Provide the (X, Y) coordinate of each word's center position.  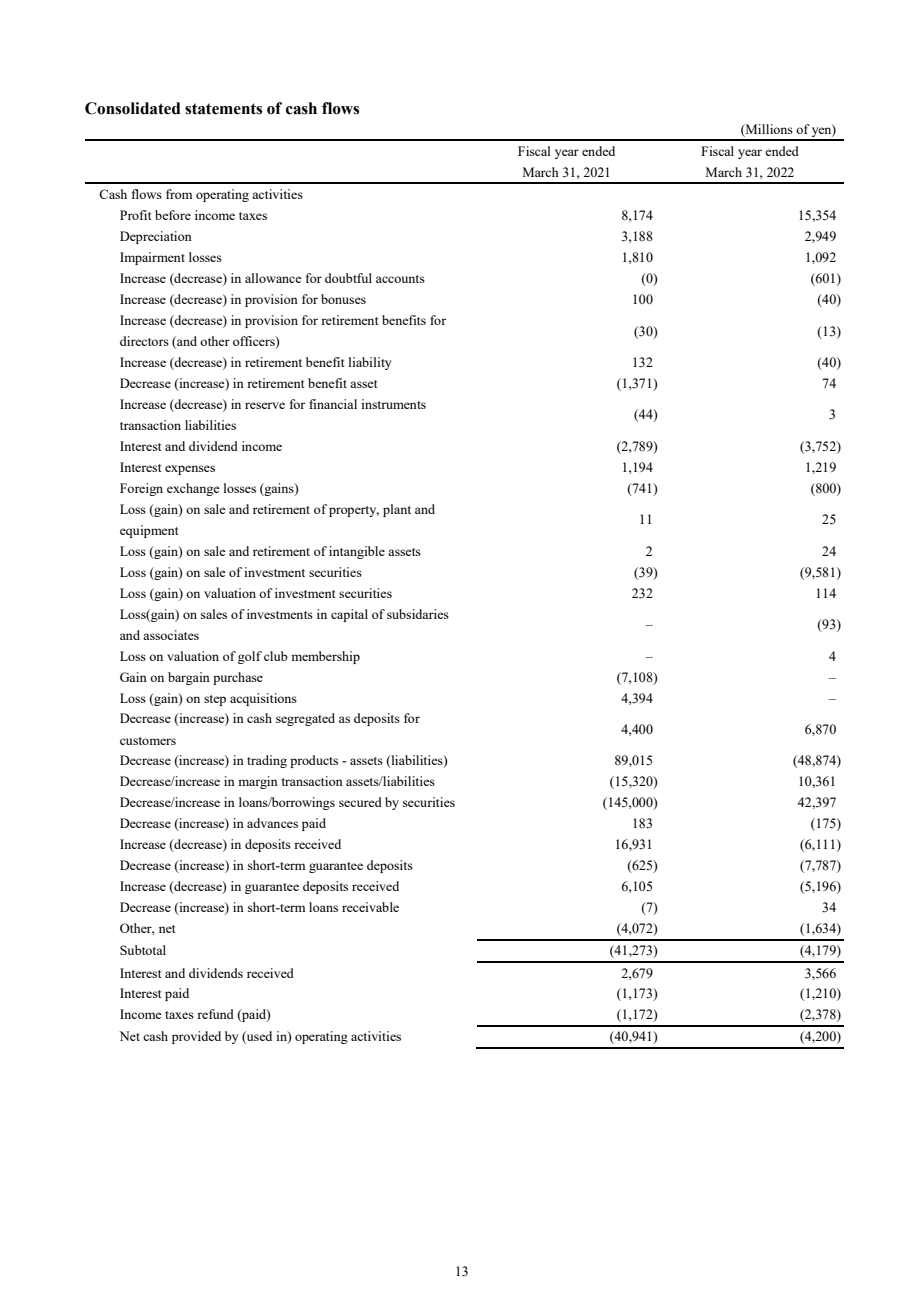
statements (223, 109)
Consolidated (133, 108)
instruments (393, 404)
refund (215, 1014)
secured (360, 802)
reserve (265, 405)
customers (148, 741)
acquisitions (263, 699)
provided (196, 1037)
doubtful (348, 278)
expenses (190, 470)
